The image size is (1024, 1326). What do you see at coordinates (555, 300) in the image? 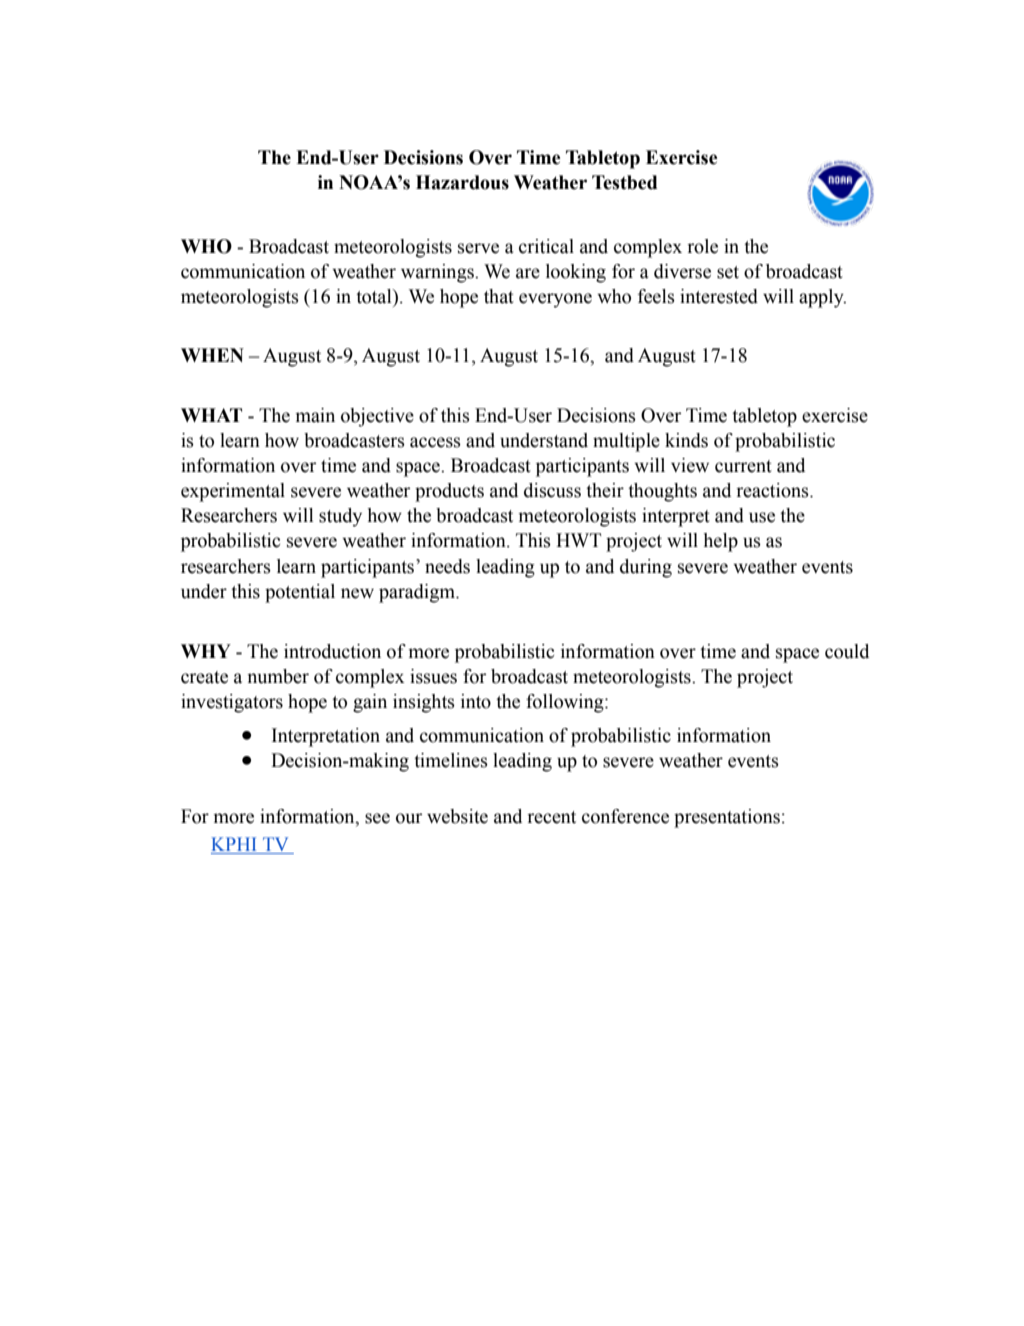
I see `everyone` at bounding box center [555, 300].
